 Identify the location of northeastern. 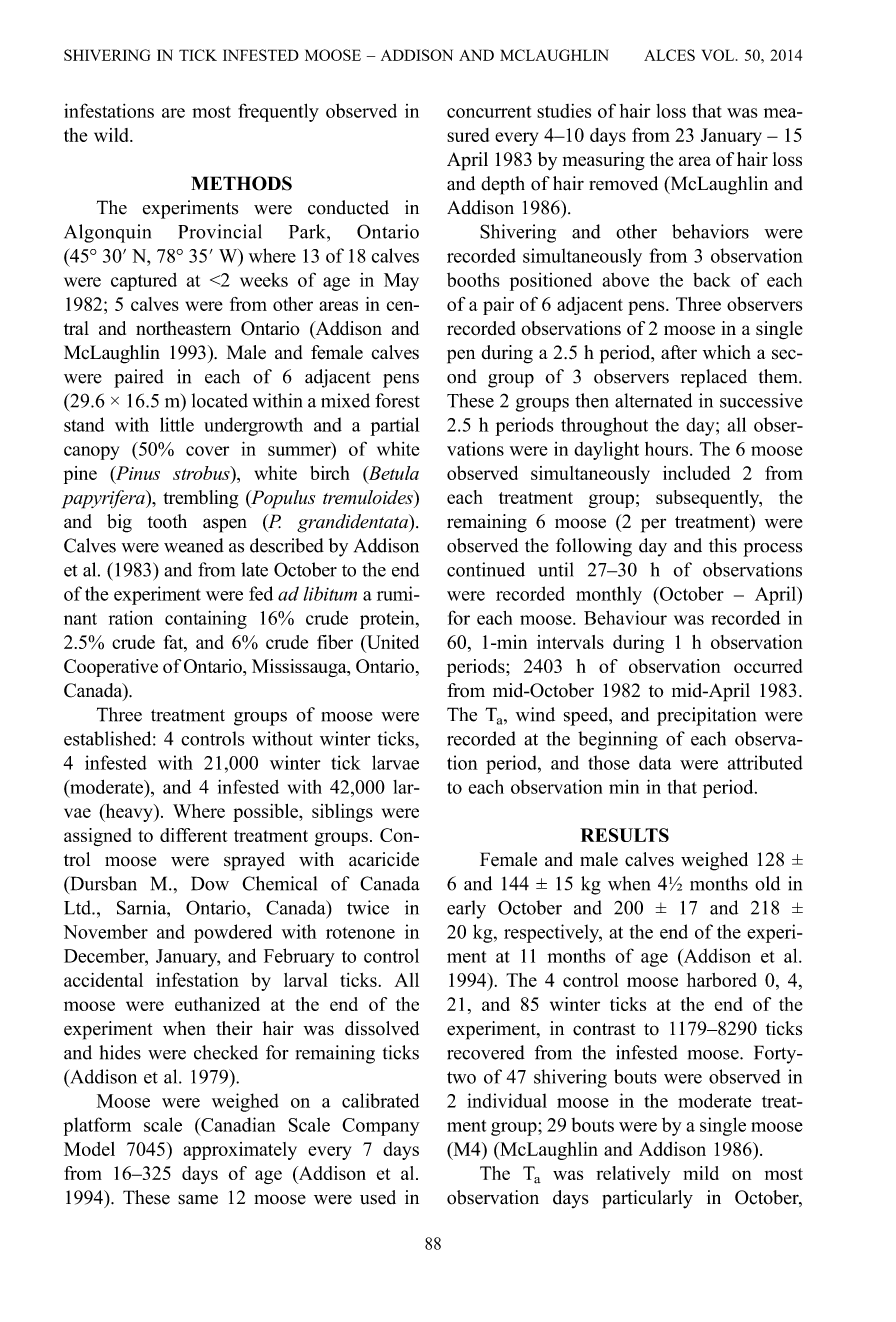
(183, 328).
